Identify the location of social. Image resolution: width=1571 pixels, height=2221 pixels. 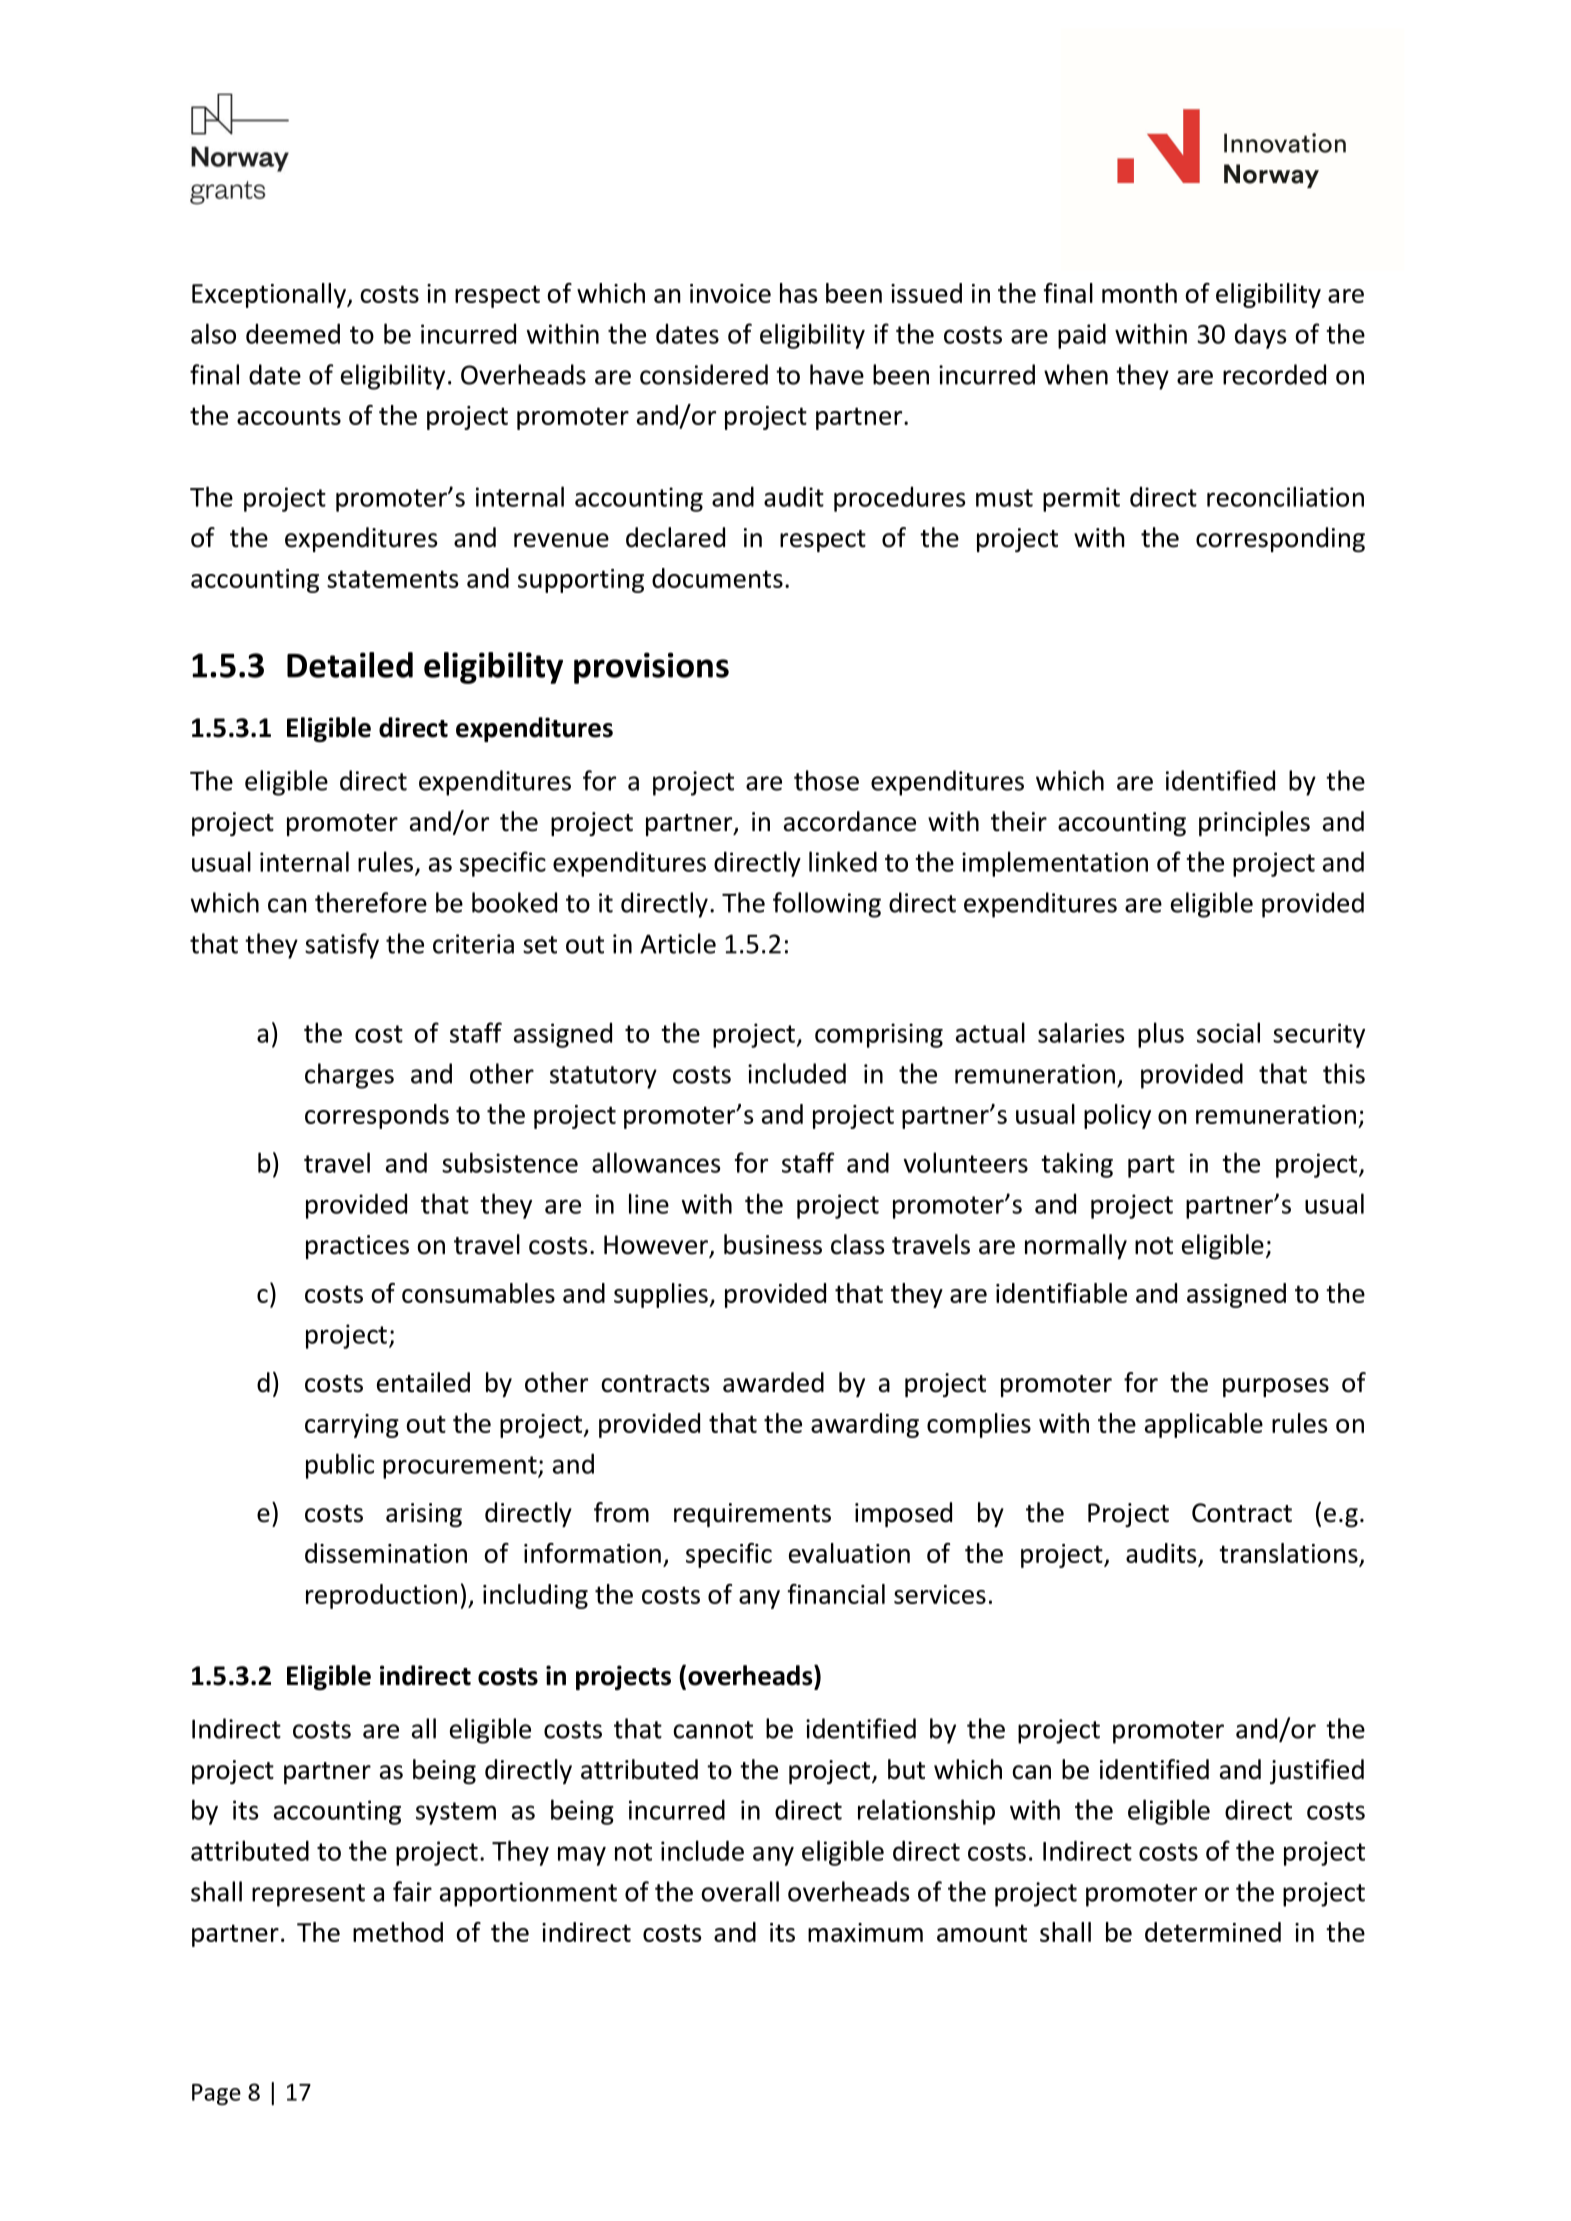
(1228, 1032).
